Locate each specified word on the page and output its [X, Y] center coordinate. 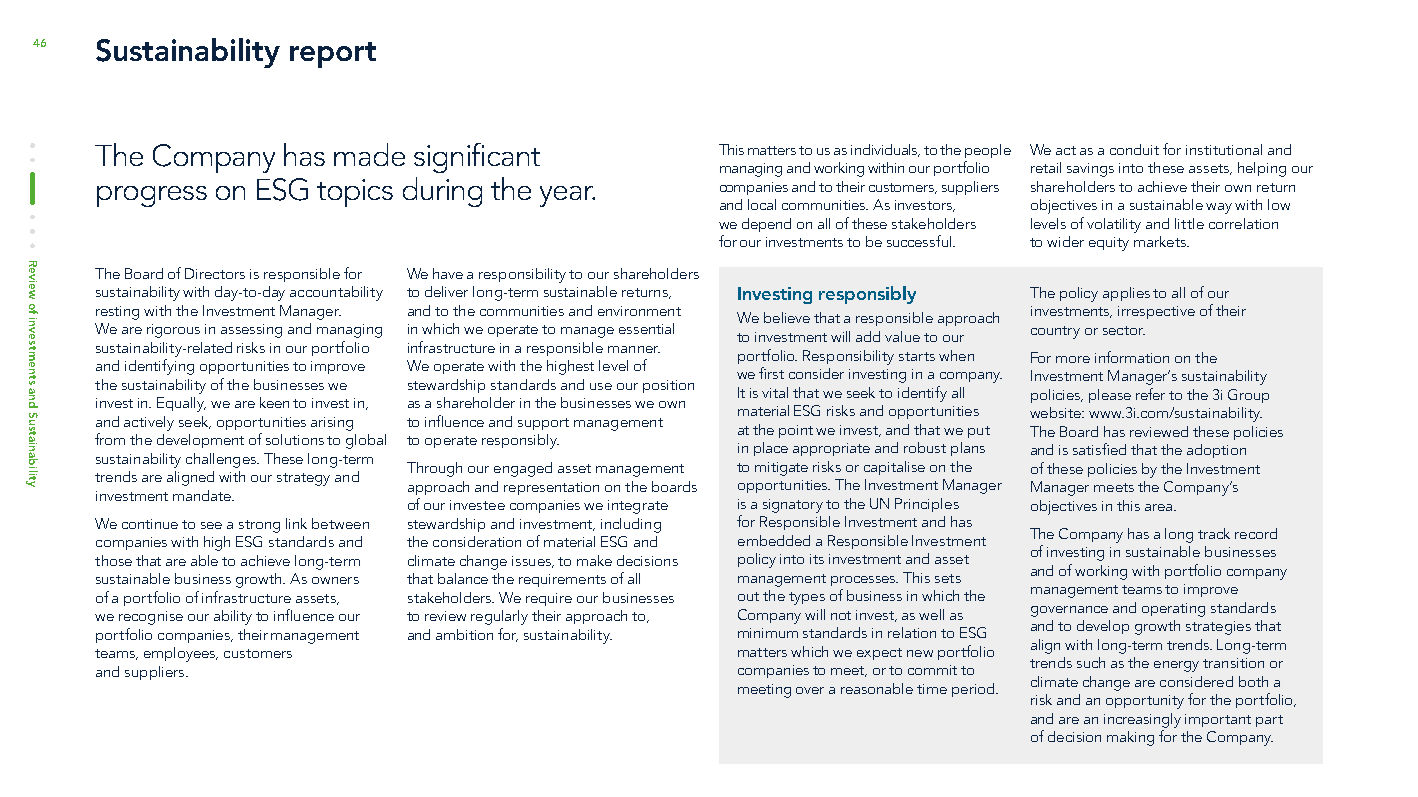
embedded [774, 540]
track [1214, 533]
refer [1150, 394]
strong [259, 526]
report [333, 55]
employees [181, 654]
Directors [215, 273]
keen [274, 402]
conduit [1134, 149]
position [668, 386]
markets [1161, 241]
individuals [885, 150]
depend [766, 225]
